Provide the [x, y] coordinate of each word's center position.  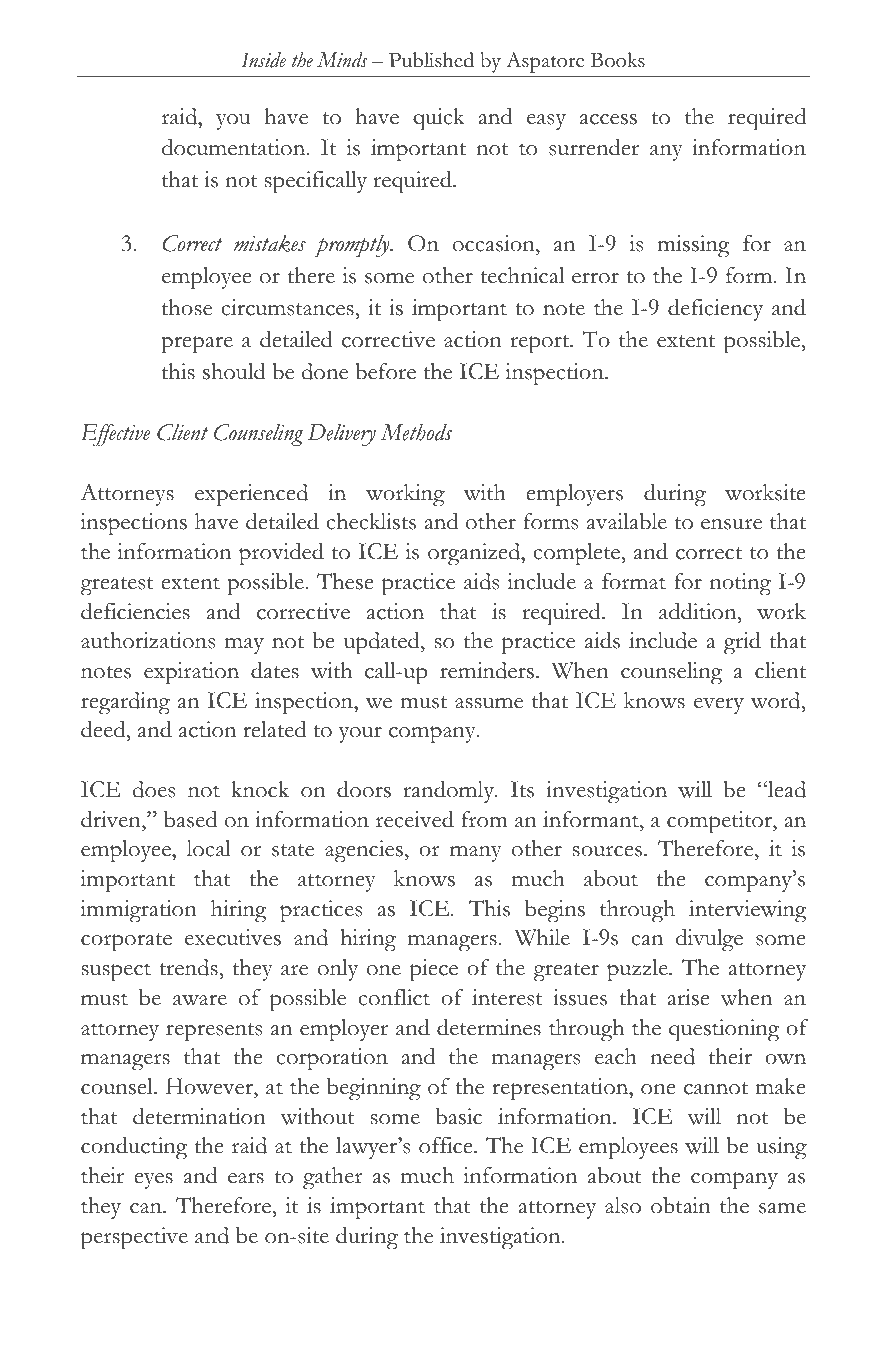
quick [439, 119]
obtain [681, 1205]
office [447, 1145]
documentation [235, 147]
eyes [153, 1181]
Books [618, 60]
